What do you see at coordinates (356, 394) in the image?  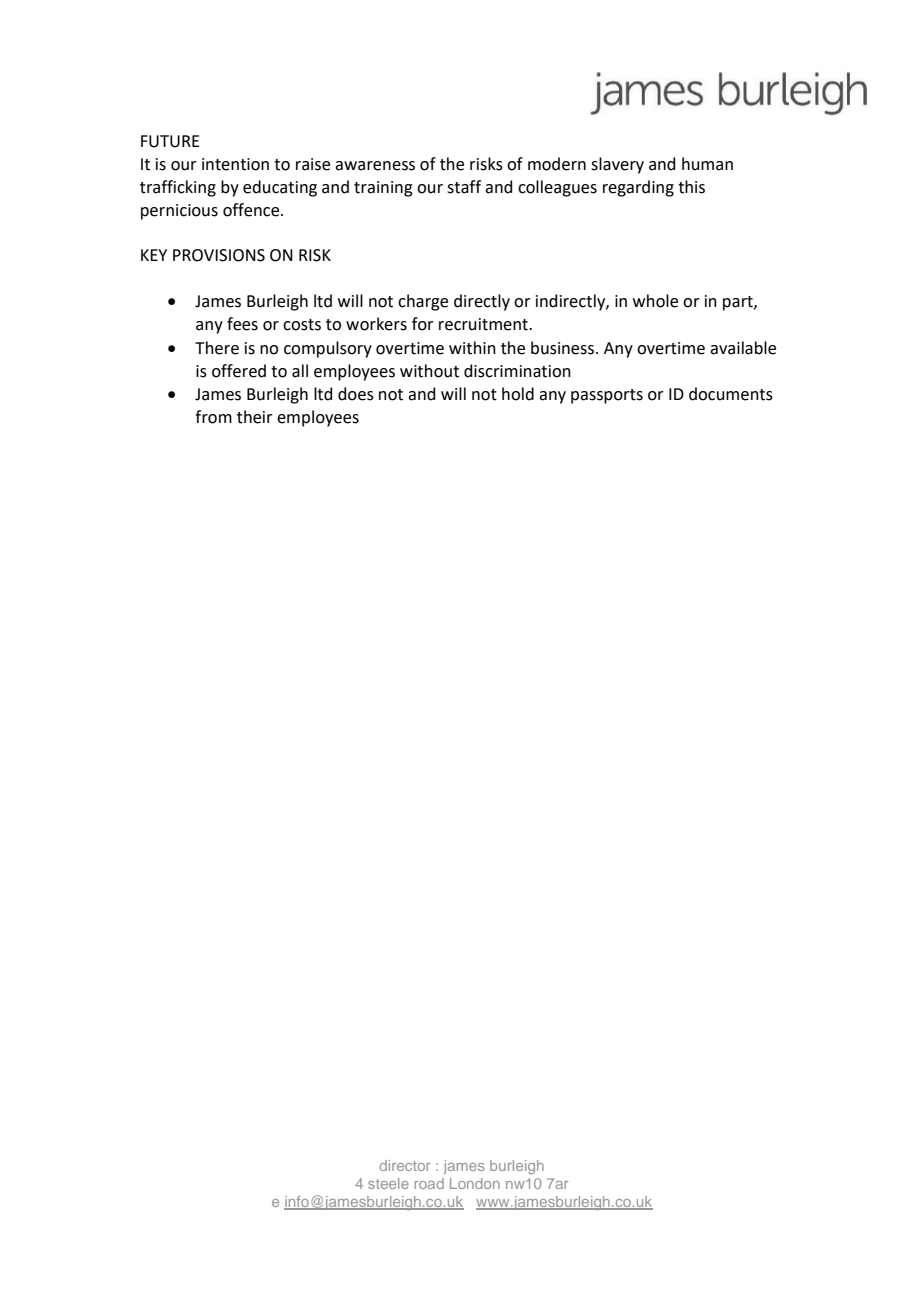 I see `does` at bounding box center [356, 394].
